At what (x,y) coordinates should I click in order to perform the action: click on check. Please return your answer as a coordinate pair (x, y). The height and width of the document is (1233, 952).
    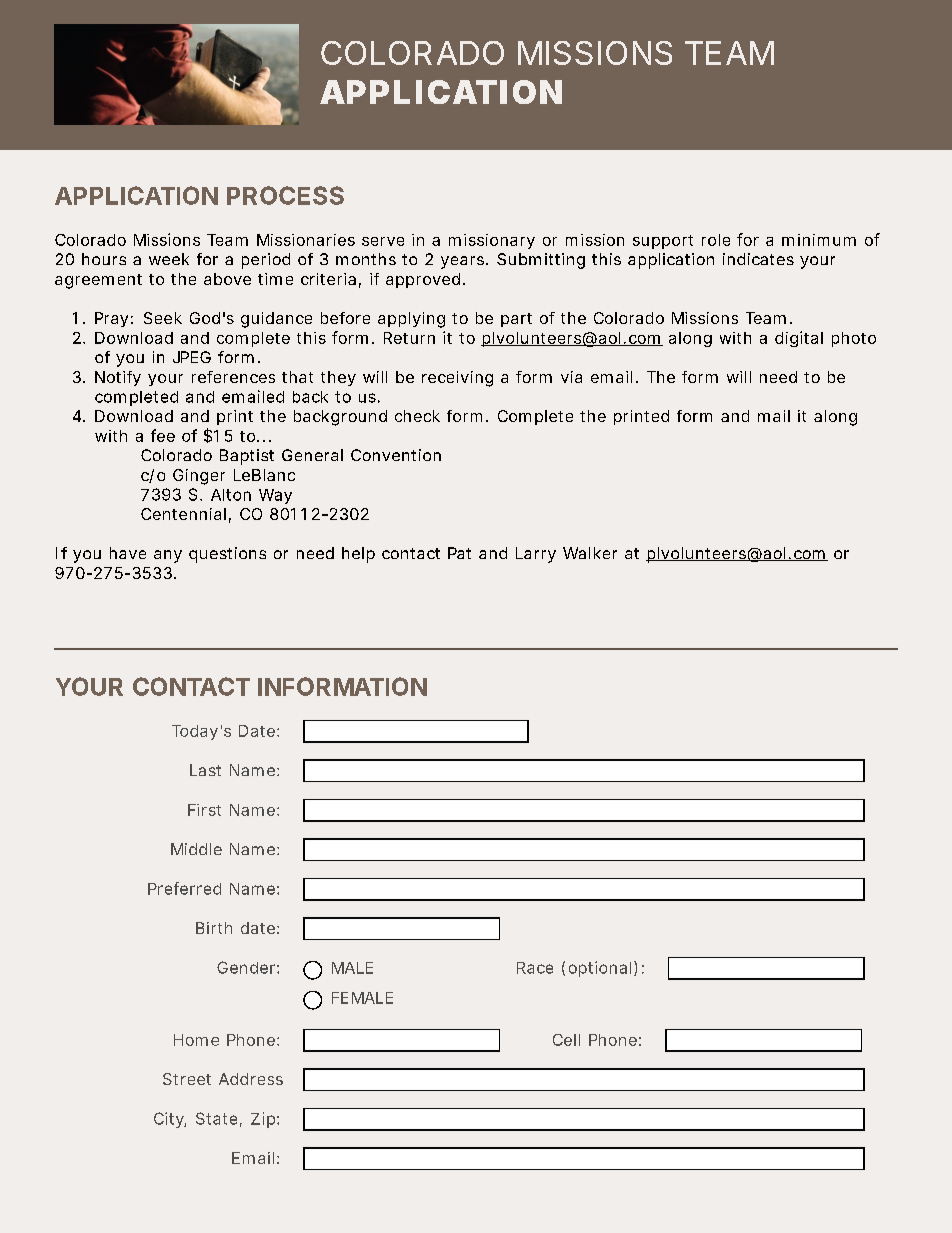
    Looking at the image, I should click on (417, 416).
